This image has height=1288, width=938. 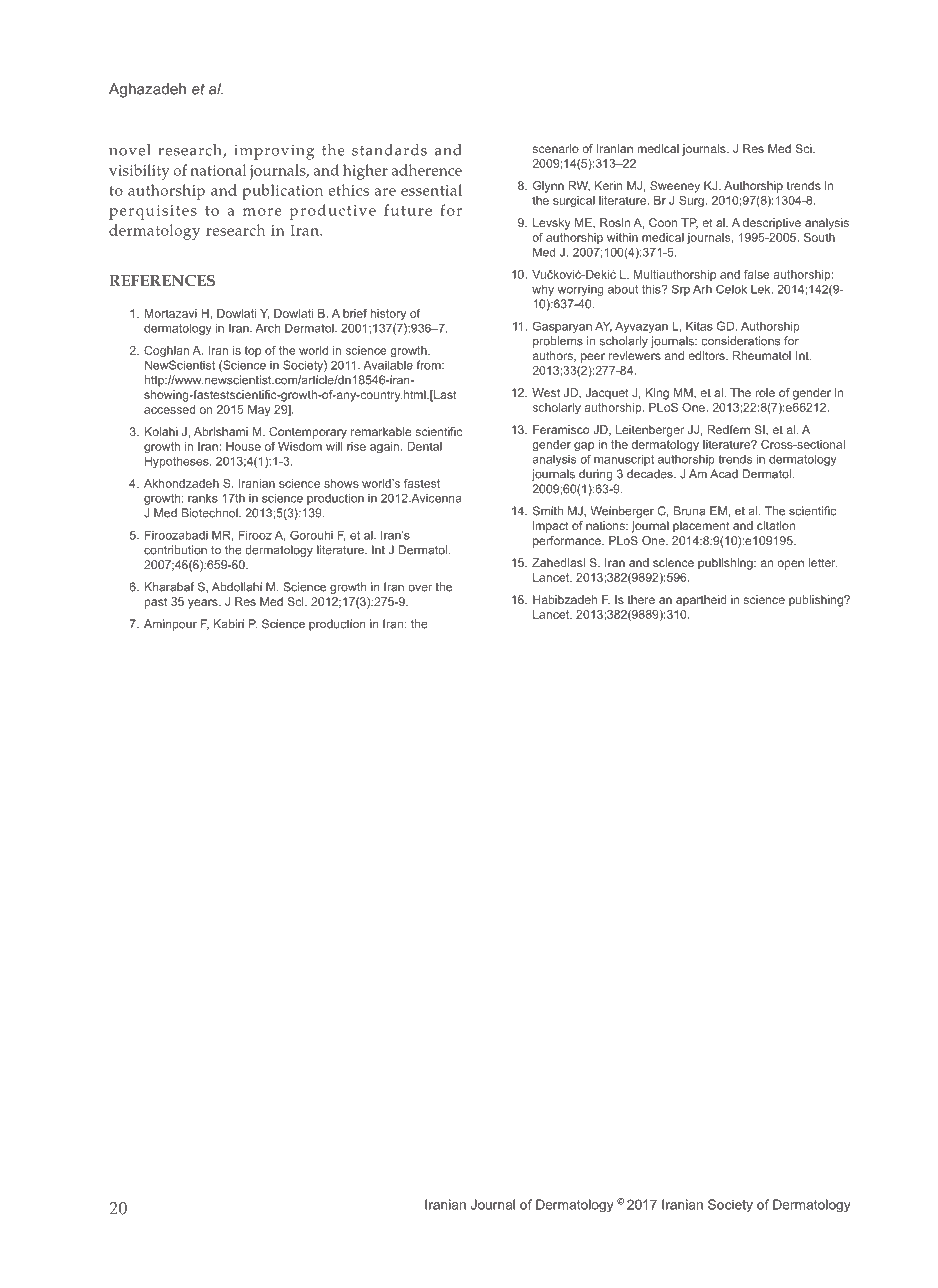 I want to click on Smith, so click(x=548, y=511).
